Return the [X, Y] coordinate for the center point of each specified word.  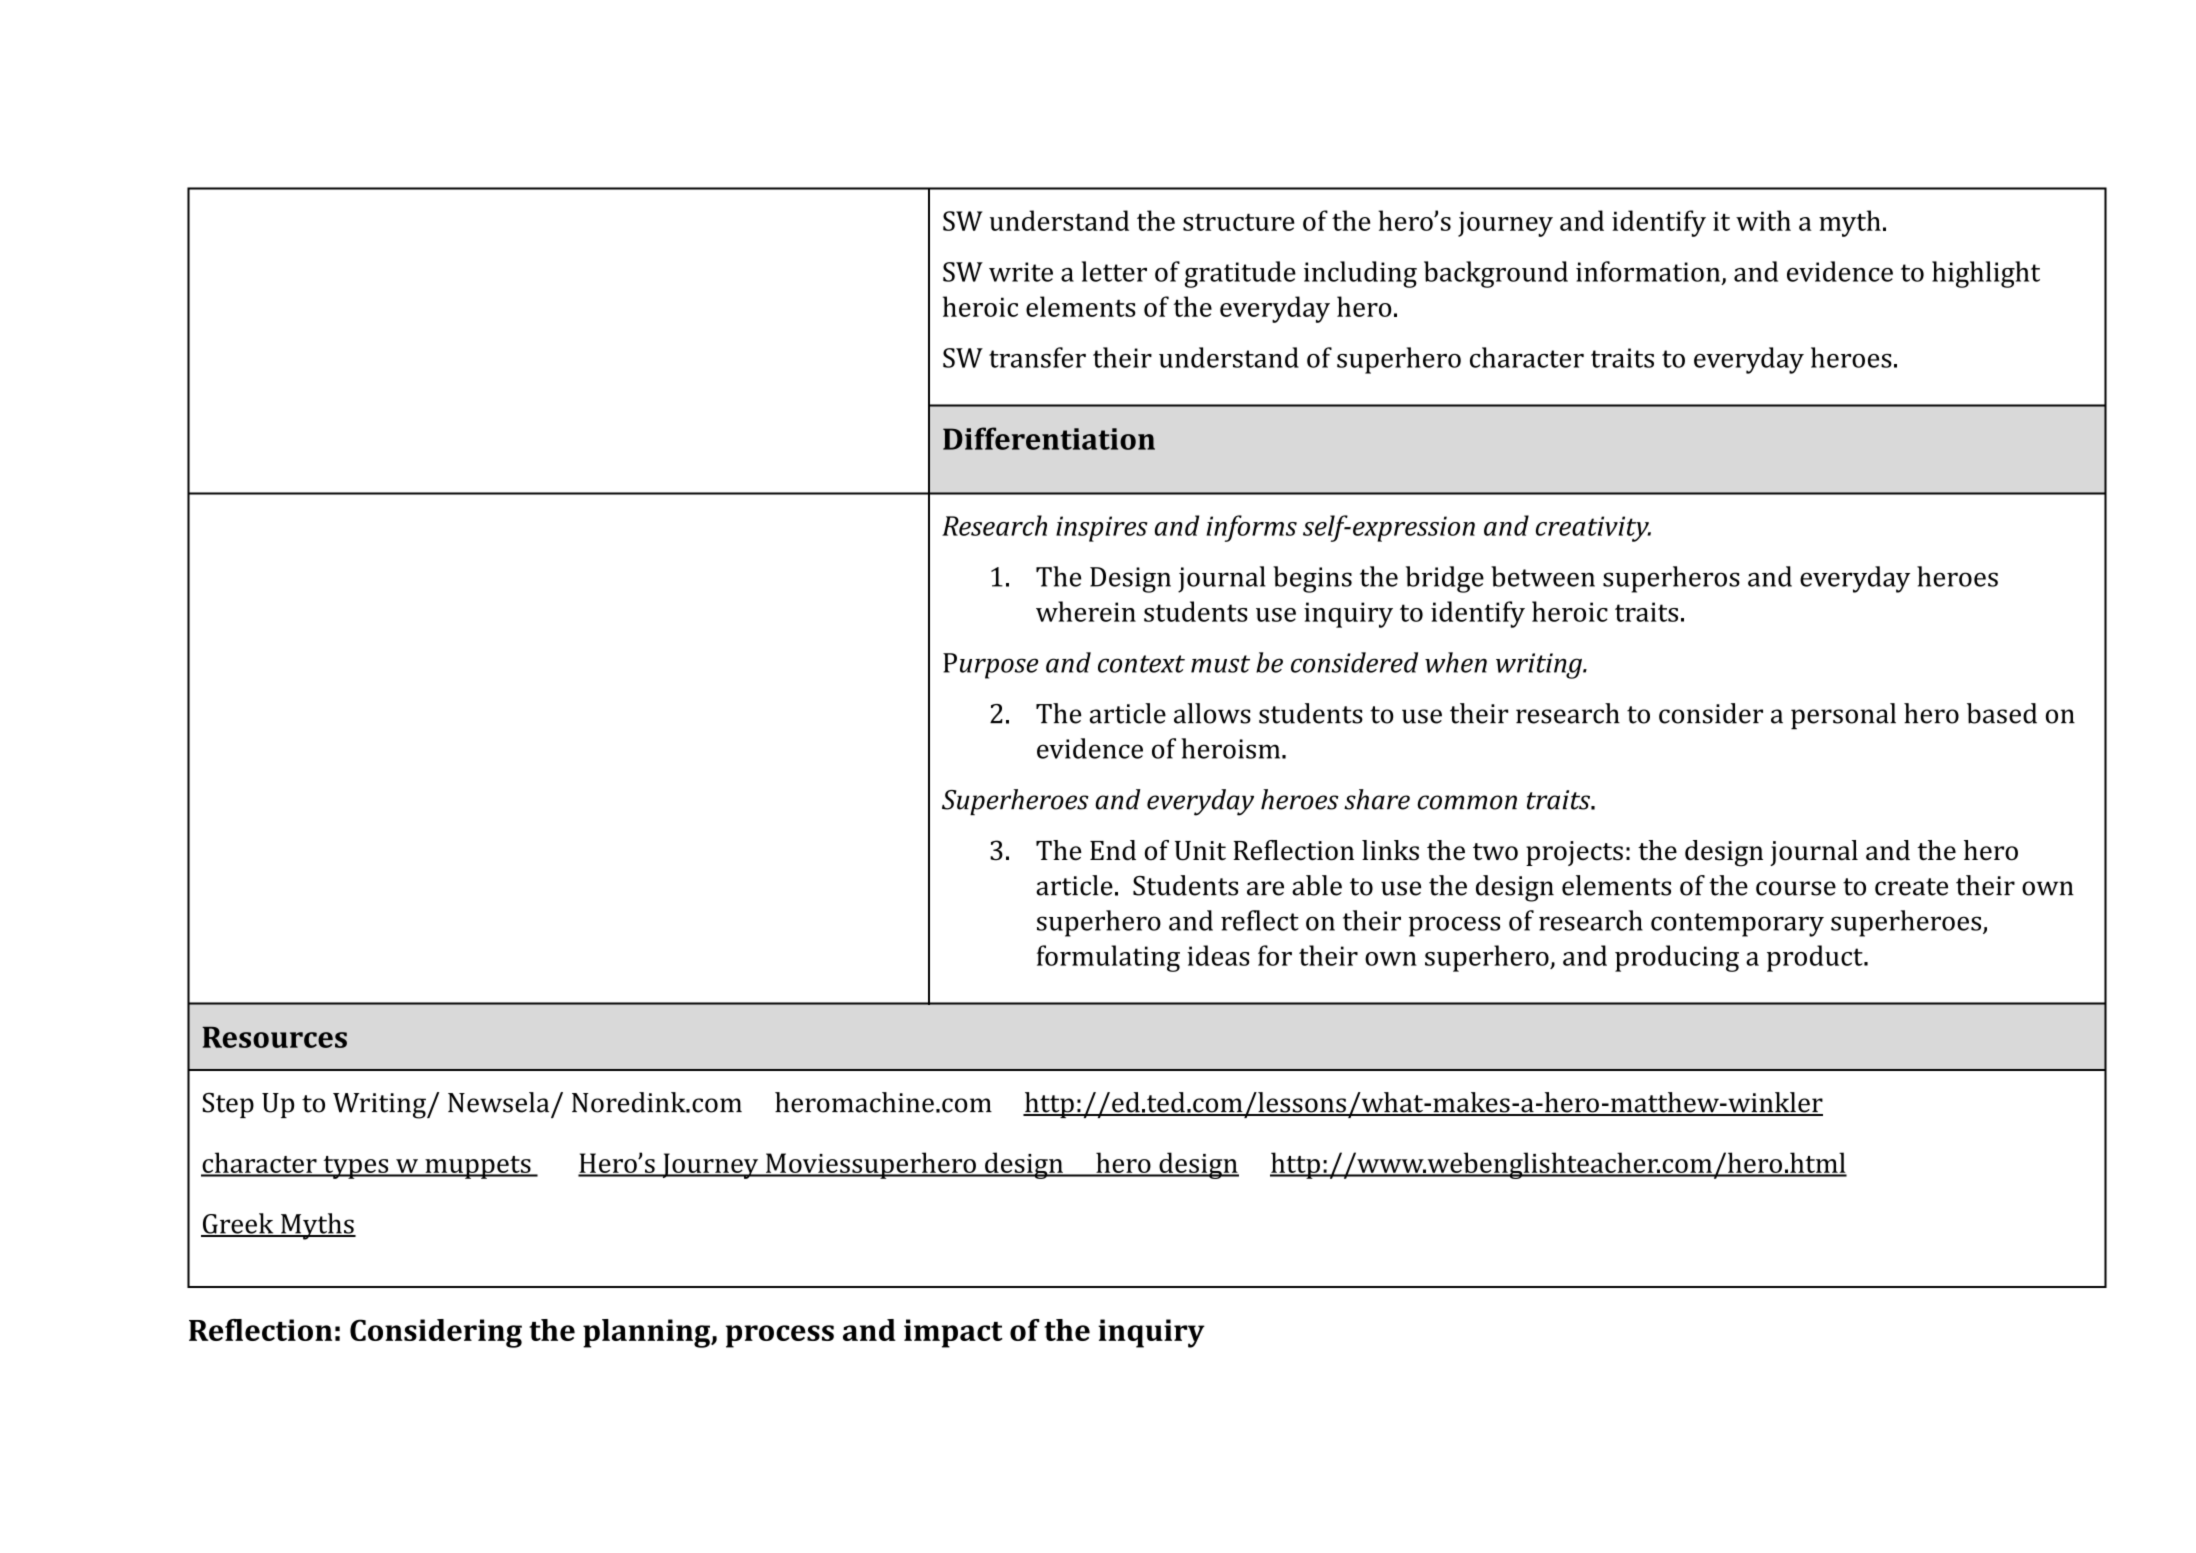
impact [953, 1333]
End [1113, 850]
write [1021, 272]
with [1763, 220]
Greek [238, 1224]
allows [1212, 713]
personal [1843, 716]
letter [1114, 271]
